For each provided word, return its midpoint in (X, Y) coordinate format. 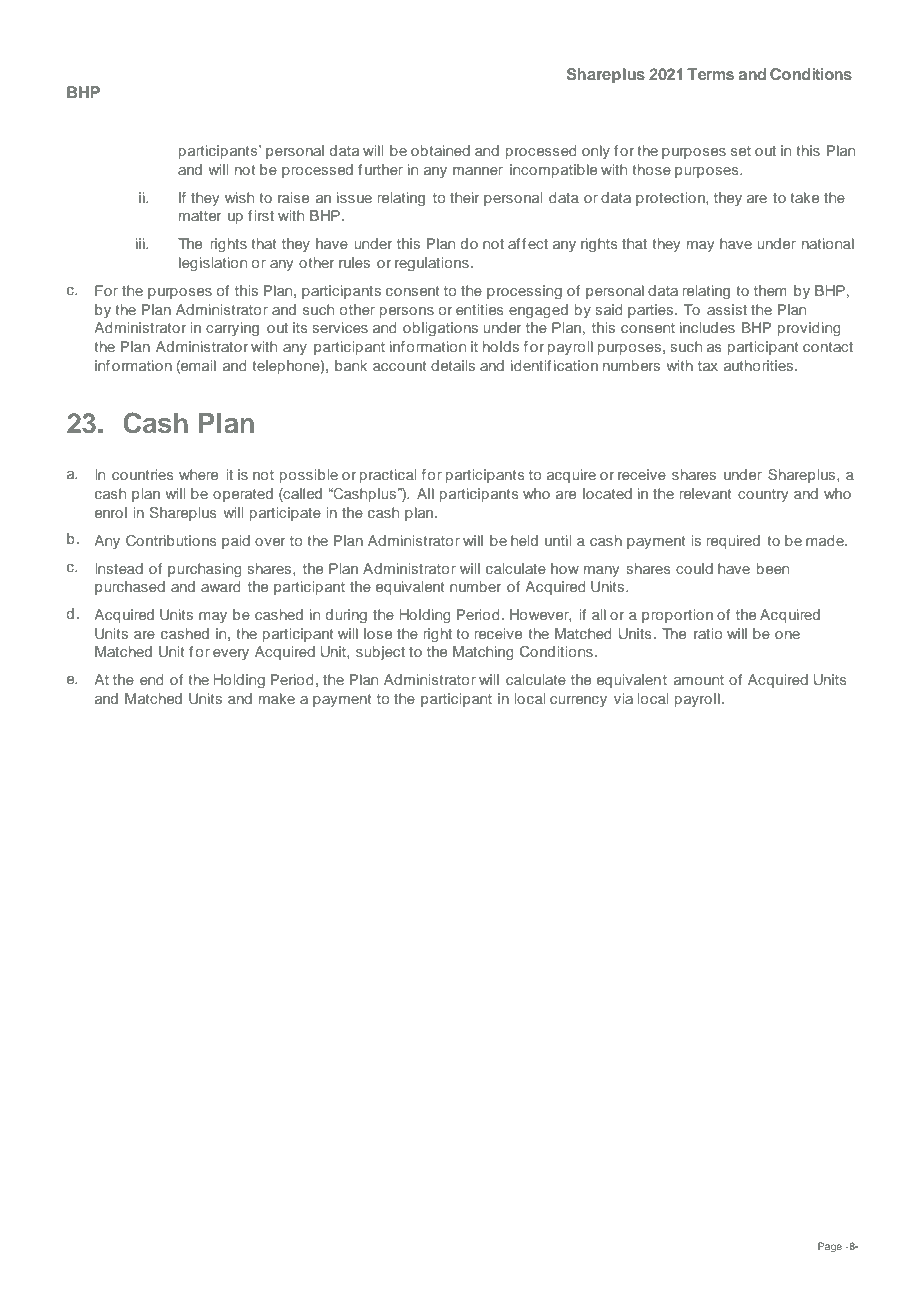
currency (578, 701)
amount (699, 680)
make (277, 698)
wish (239, 197)
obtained (440, 150)
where (198, 474)
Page (830, 1247)
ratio (708, 633)
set (741, 151)
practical (388, 476)
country (763, 495)
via (623, 698)
